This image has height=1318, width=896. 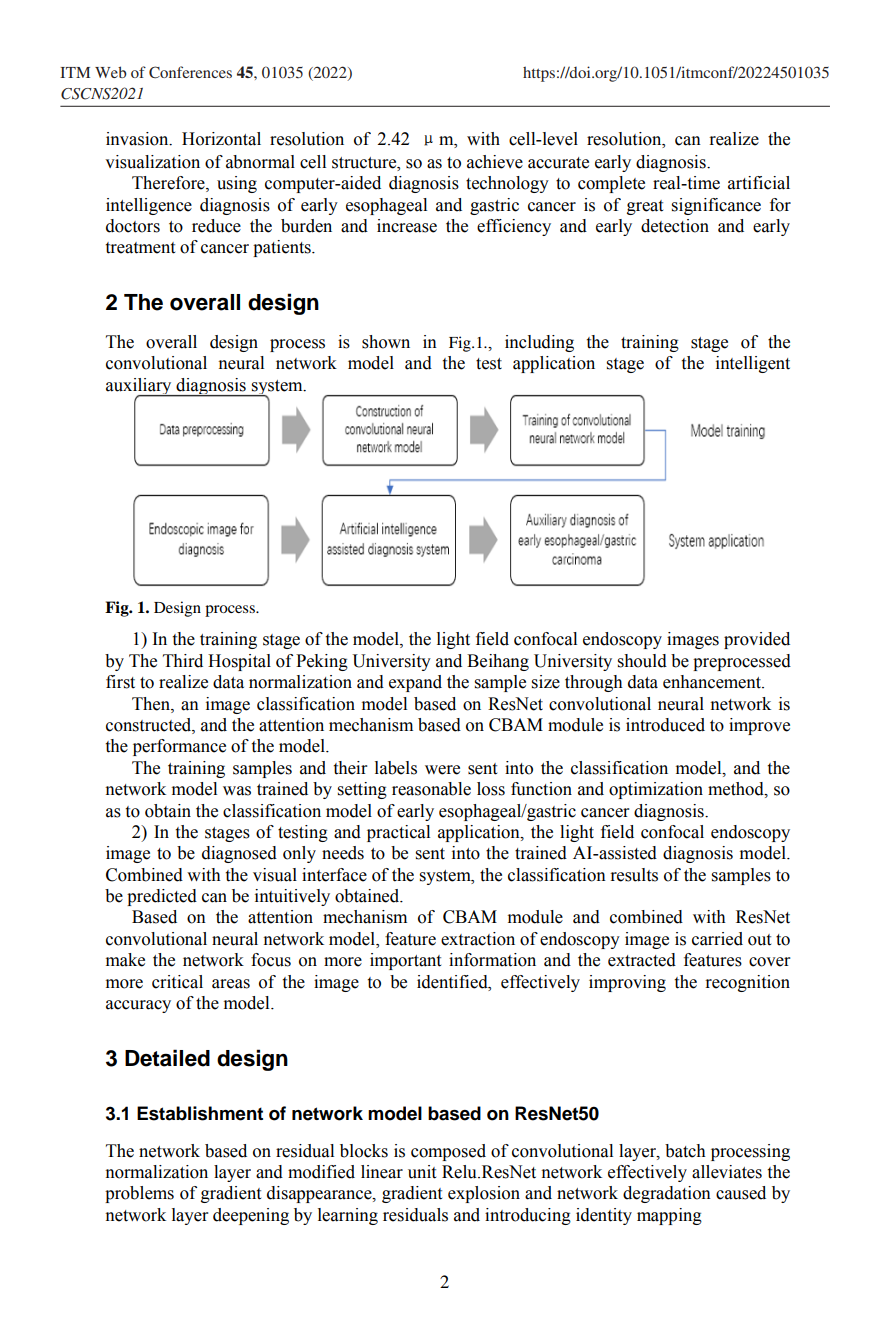 I want to click on enhancement, so click(x=713, y=682).
